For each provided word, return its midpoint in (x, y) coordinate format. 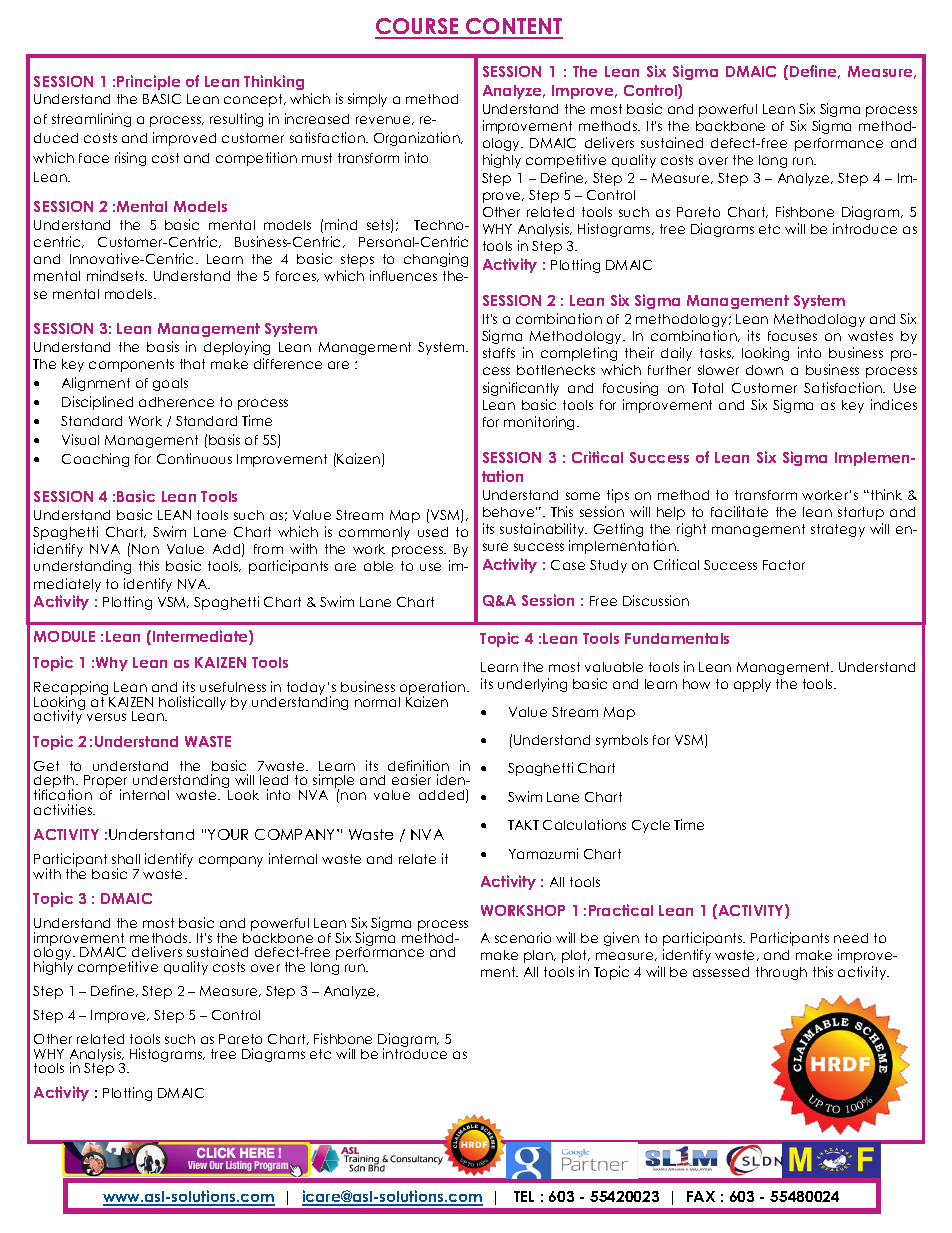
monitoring (541, 423)
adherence (176, 402)
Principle (148, 82)
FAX (701, 1196)
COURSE (418, 28)
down (764, 370)
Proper (105, 783)
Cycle (651, 826)
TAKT (523, 825)
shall (126, 859)
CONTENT (513, 28)
